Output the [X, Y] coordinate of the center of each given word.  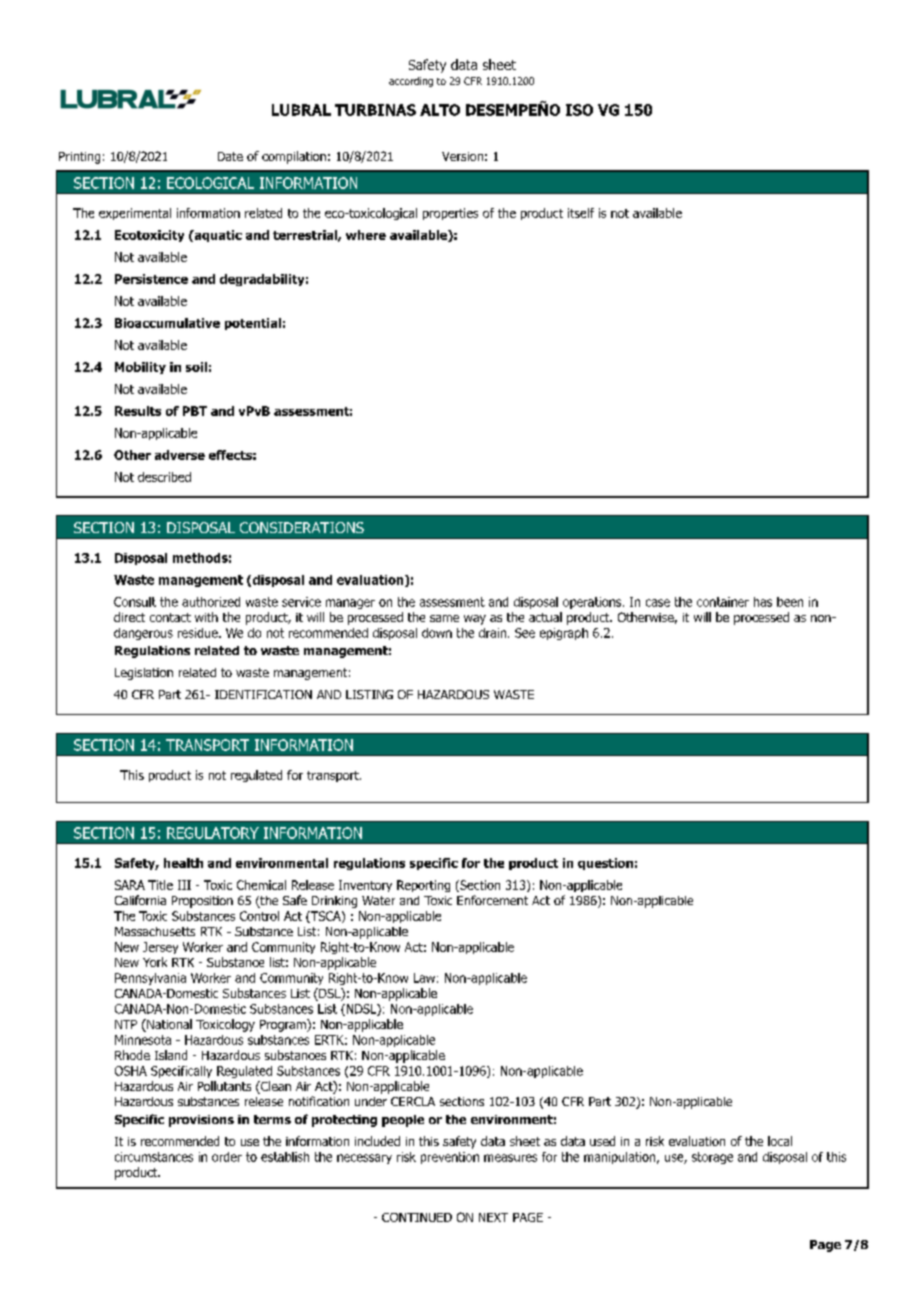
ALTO [440, 110]
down [437, 633]
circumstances [154, 1157]
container [723, 602]
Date [230, 156]
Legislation [144, 674]
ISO [579, 110]
